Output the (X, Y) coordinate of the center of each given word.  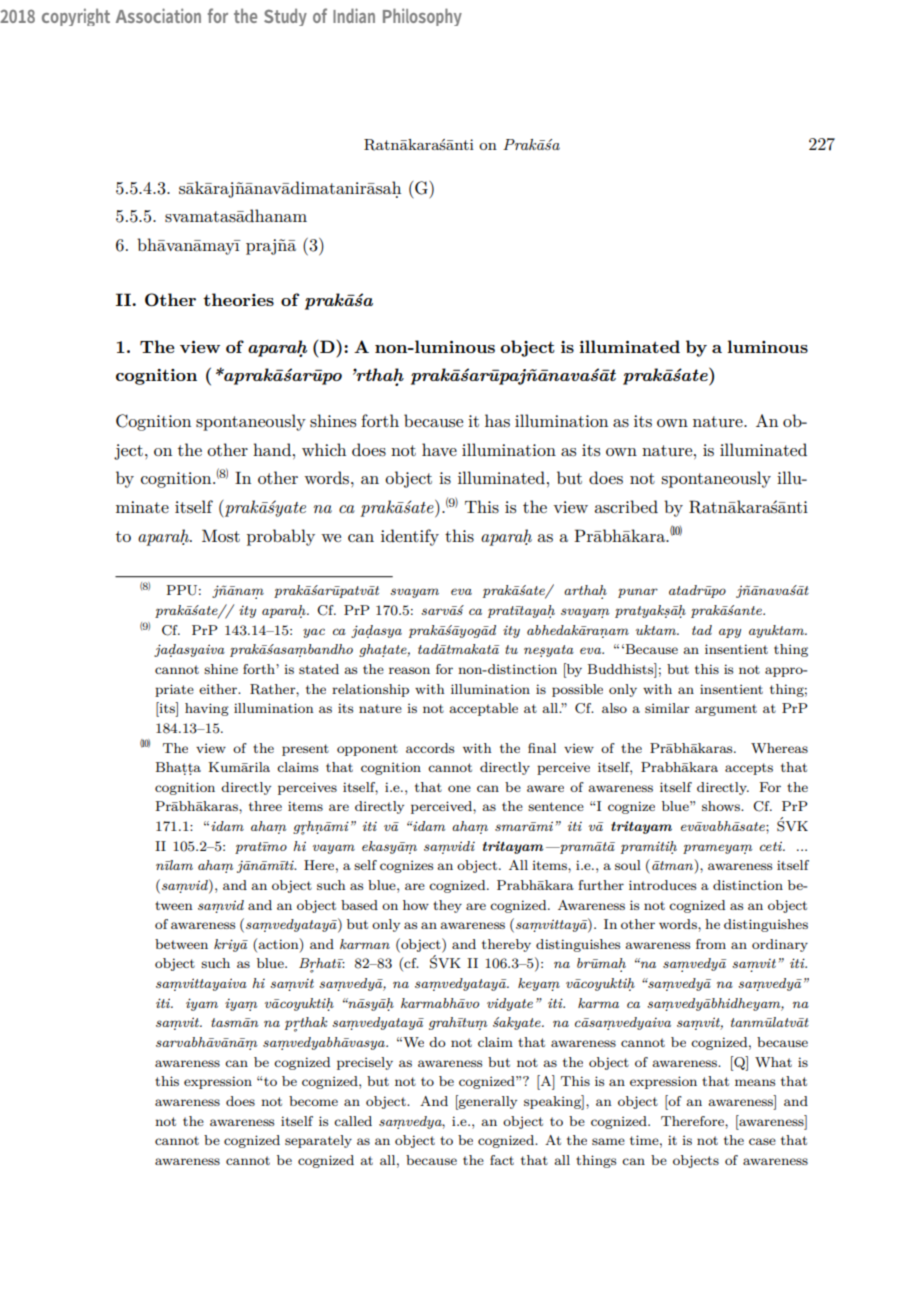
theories (238, 299)
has (497, 420)
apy (730, 633)
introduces (662, 885)
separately (318, 1141)
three (265, 806)
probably (281, 537)
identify (410, 537)
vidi (462, 846)
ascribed (626, 507)
